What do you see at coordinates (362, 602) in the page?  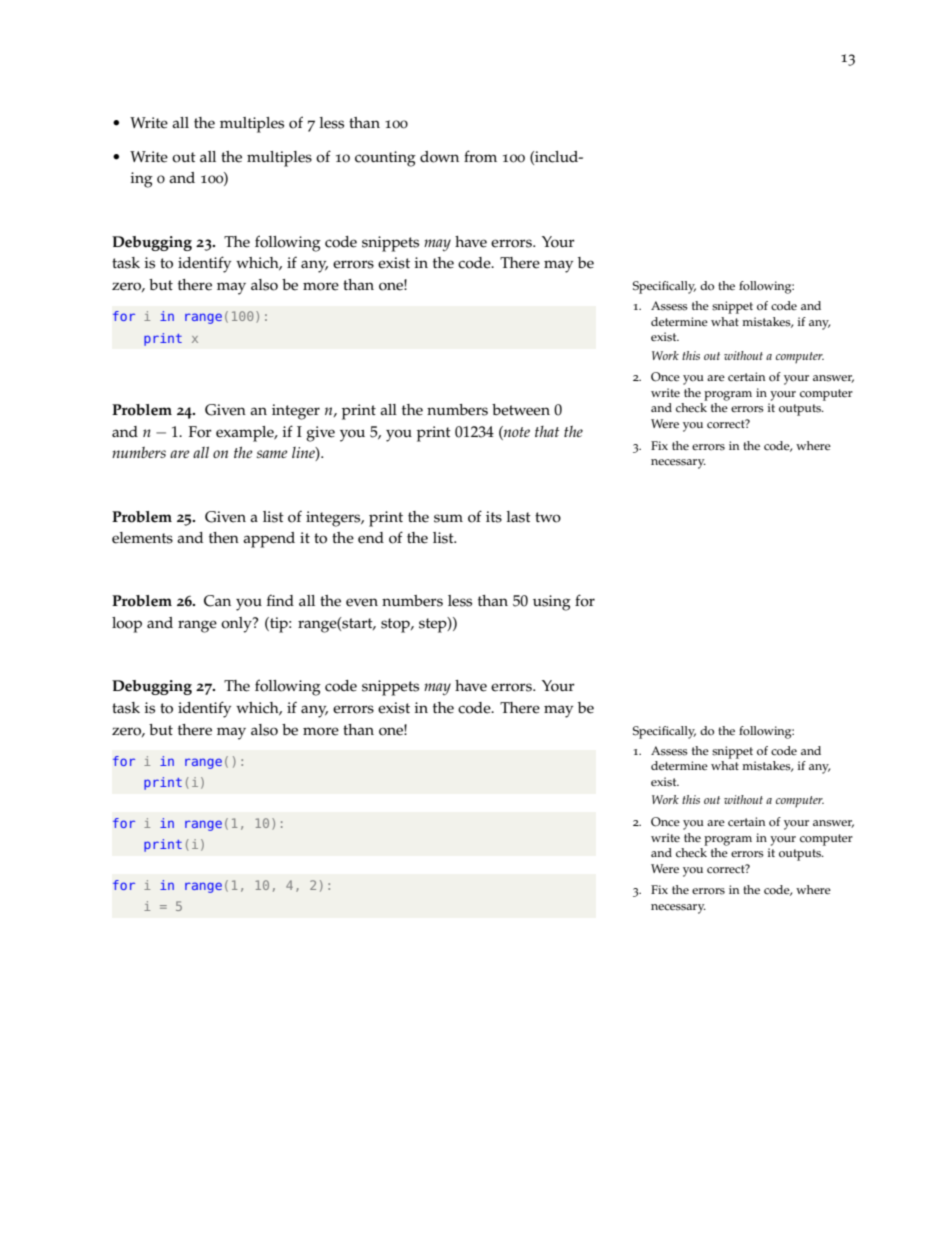 I see `even` at bounding box center [362, 602].
